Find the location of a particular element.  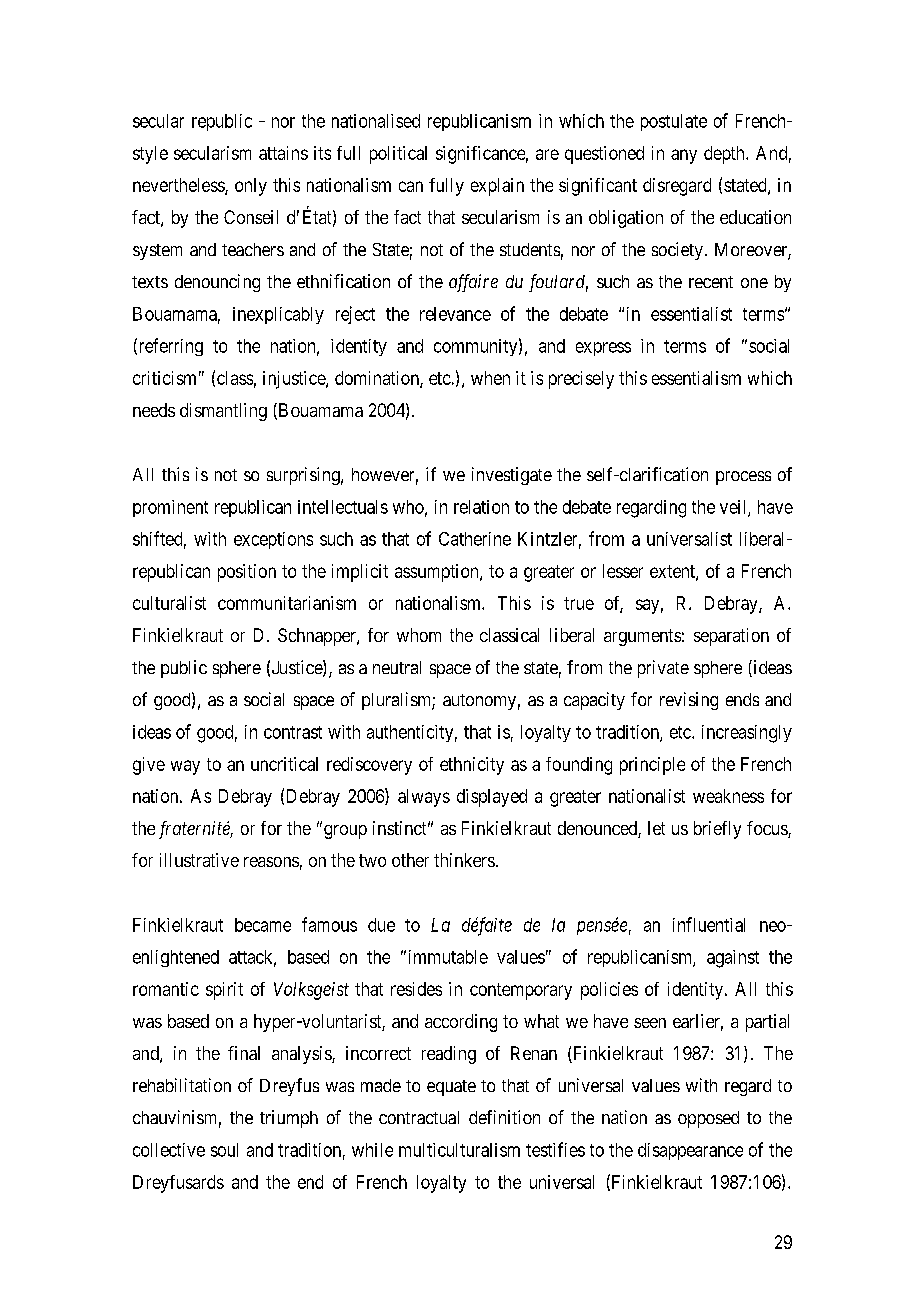

dismantling is located at coordinates (223, 412).
